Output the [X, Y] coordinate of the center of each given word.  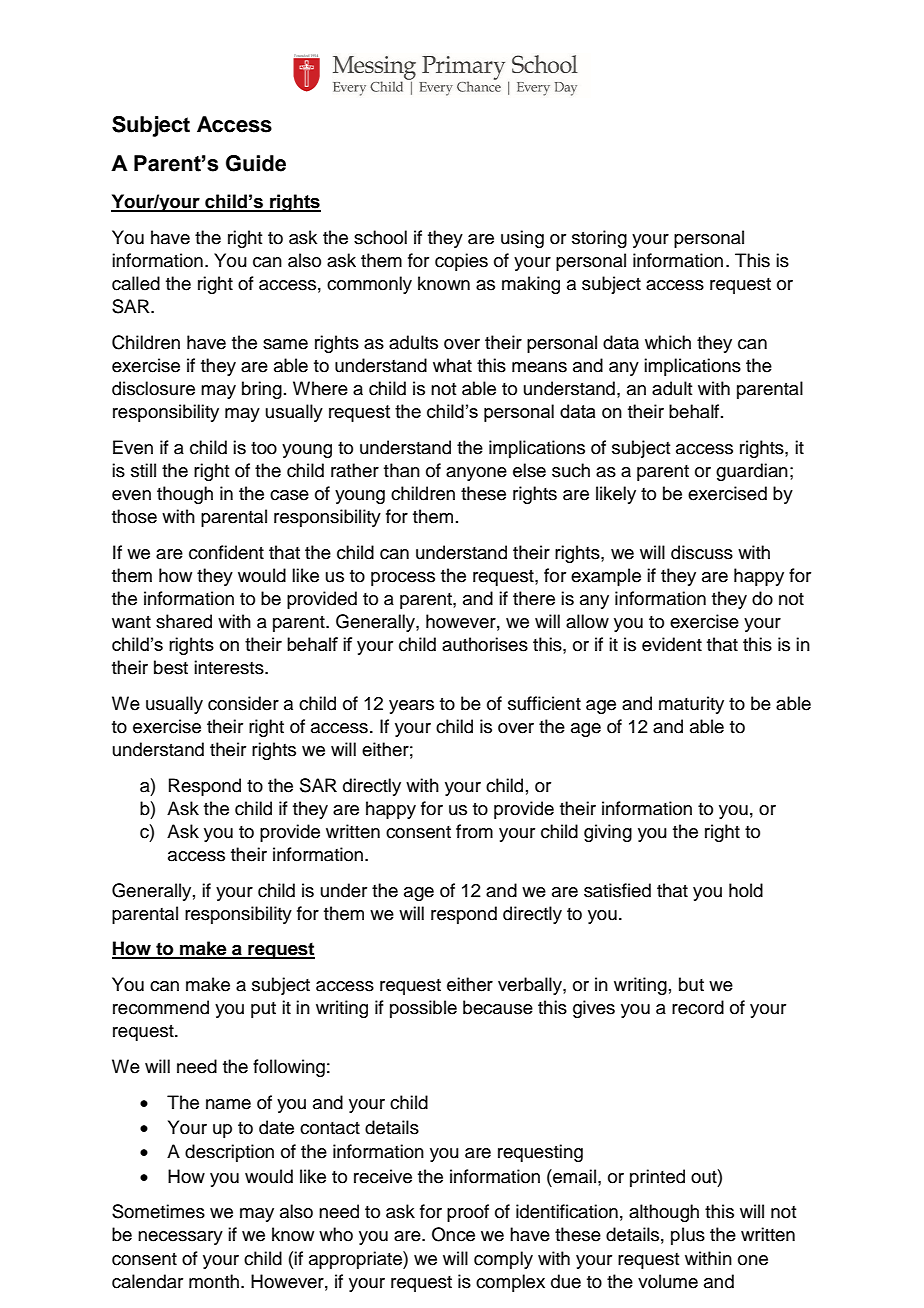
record [698, 1007]
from [474, 831]
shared [184, 621]
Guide [256, 163]
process [403, 579]
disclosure [153, 388]
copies [461, 262]
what [452, 365]
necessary [180, 1238]
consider [243, 703]
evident [672, 644]
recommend [161, 1007]
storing [599, 239]
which [668, 342]
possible [423, 1009]
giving [608, 833]
